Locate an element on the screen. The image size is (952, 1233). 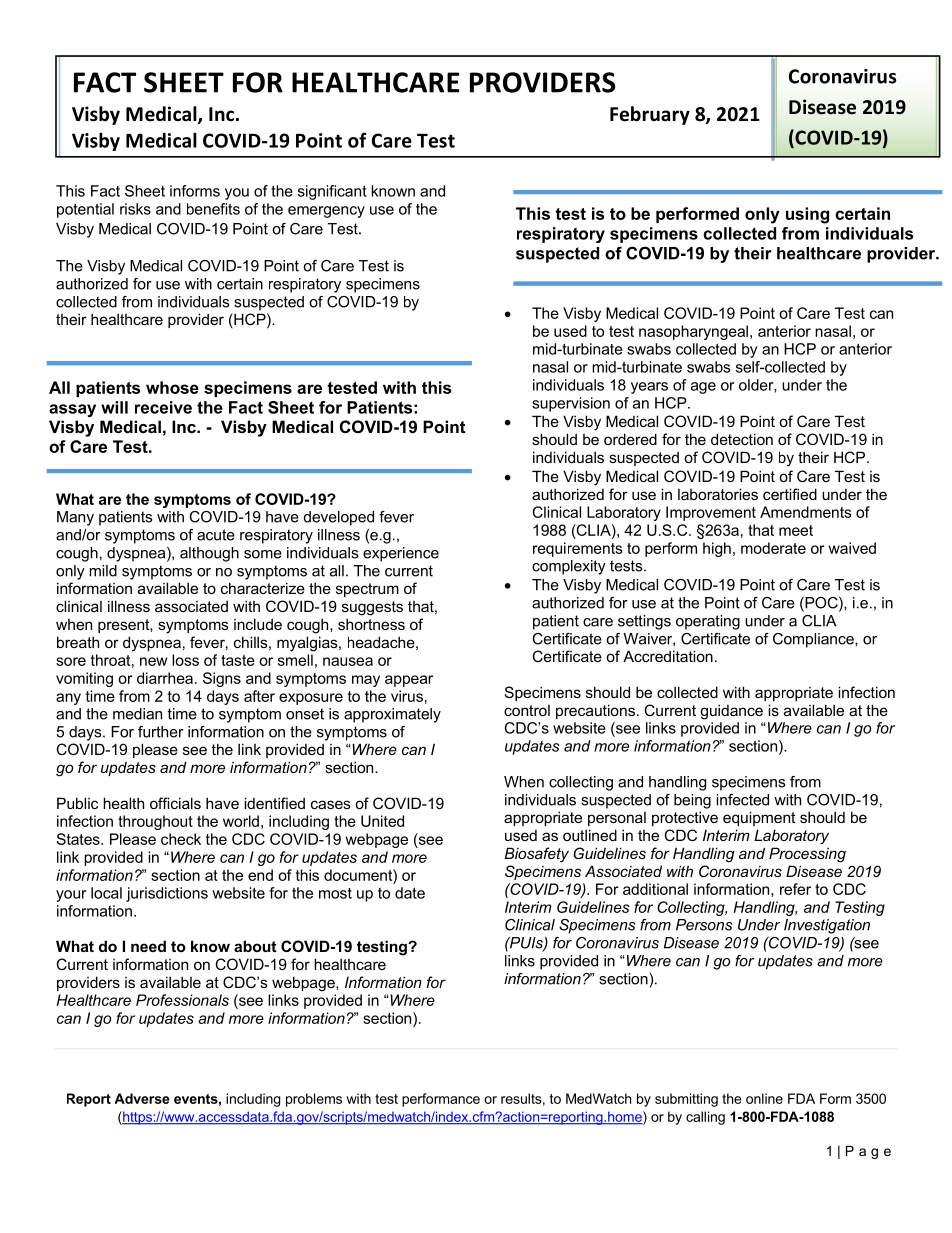
risks is located at coordinates (135, 209).
